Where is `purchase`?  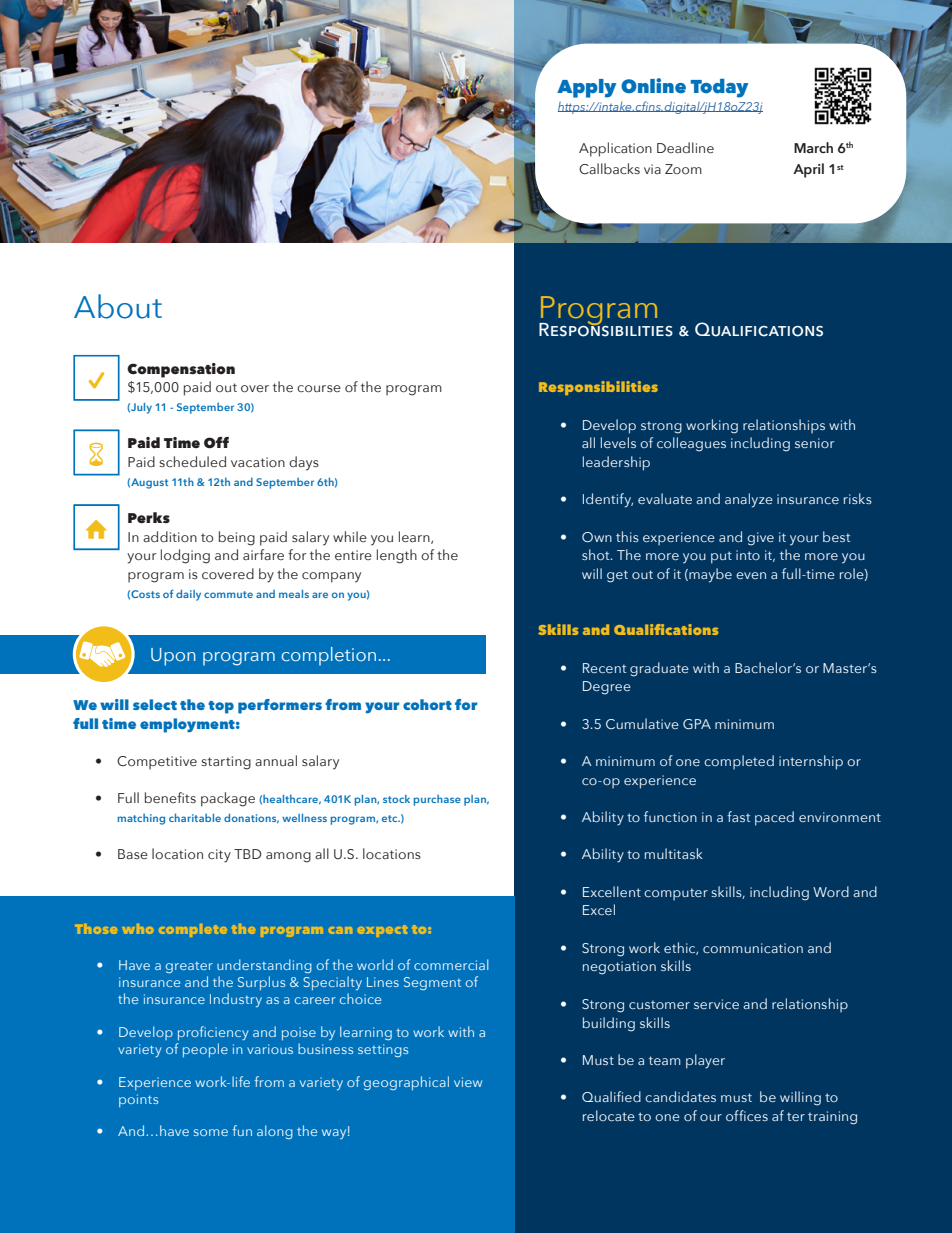 purchase is located at coordinates (437, 800).
